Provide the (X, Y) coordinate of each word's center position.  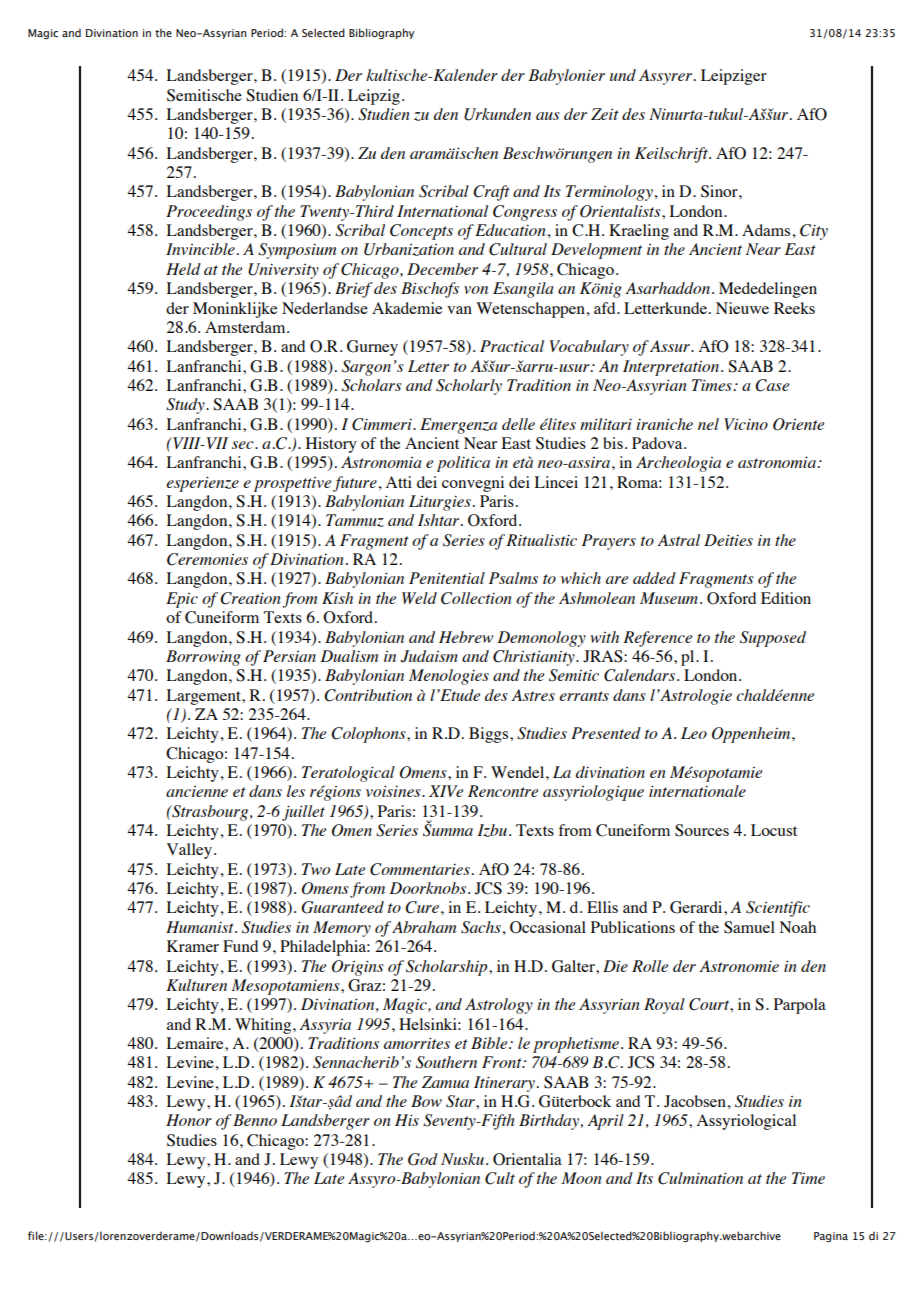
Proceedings (209, 213)
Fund (240, 946)
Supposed (773, 639)
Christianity (535, 658)
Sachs (481, 927)
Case (772, 385)
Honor (189, 1120)
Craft (491, 193)
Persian (289, 656)
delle (518, 424)
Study (186, 406)
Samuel (749, 927)
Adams (766, 230)
